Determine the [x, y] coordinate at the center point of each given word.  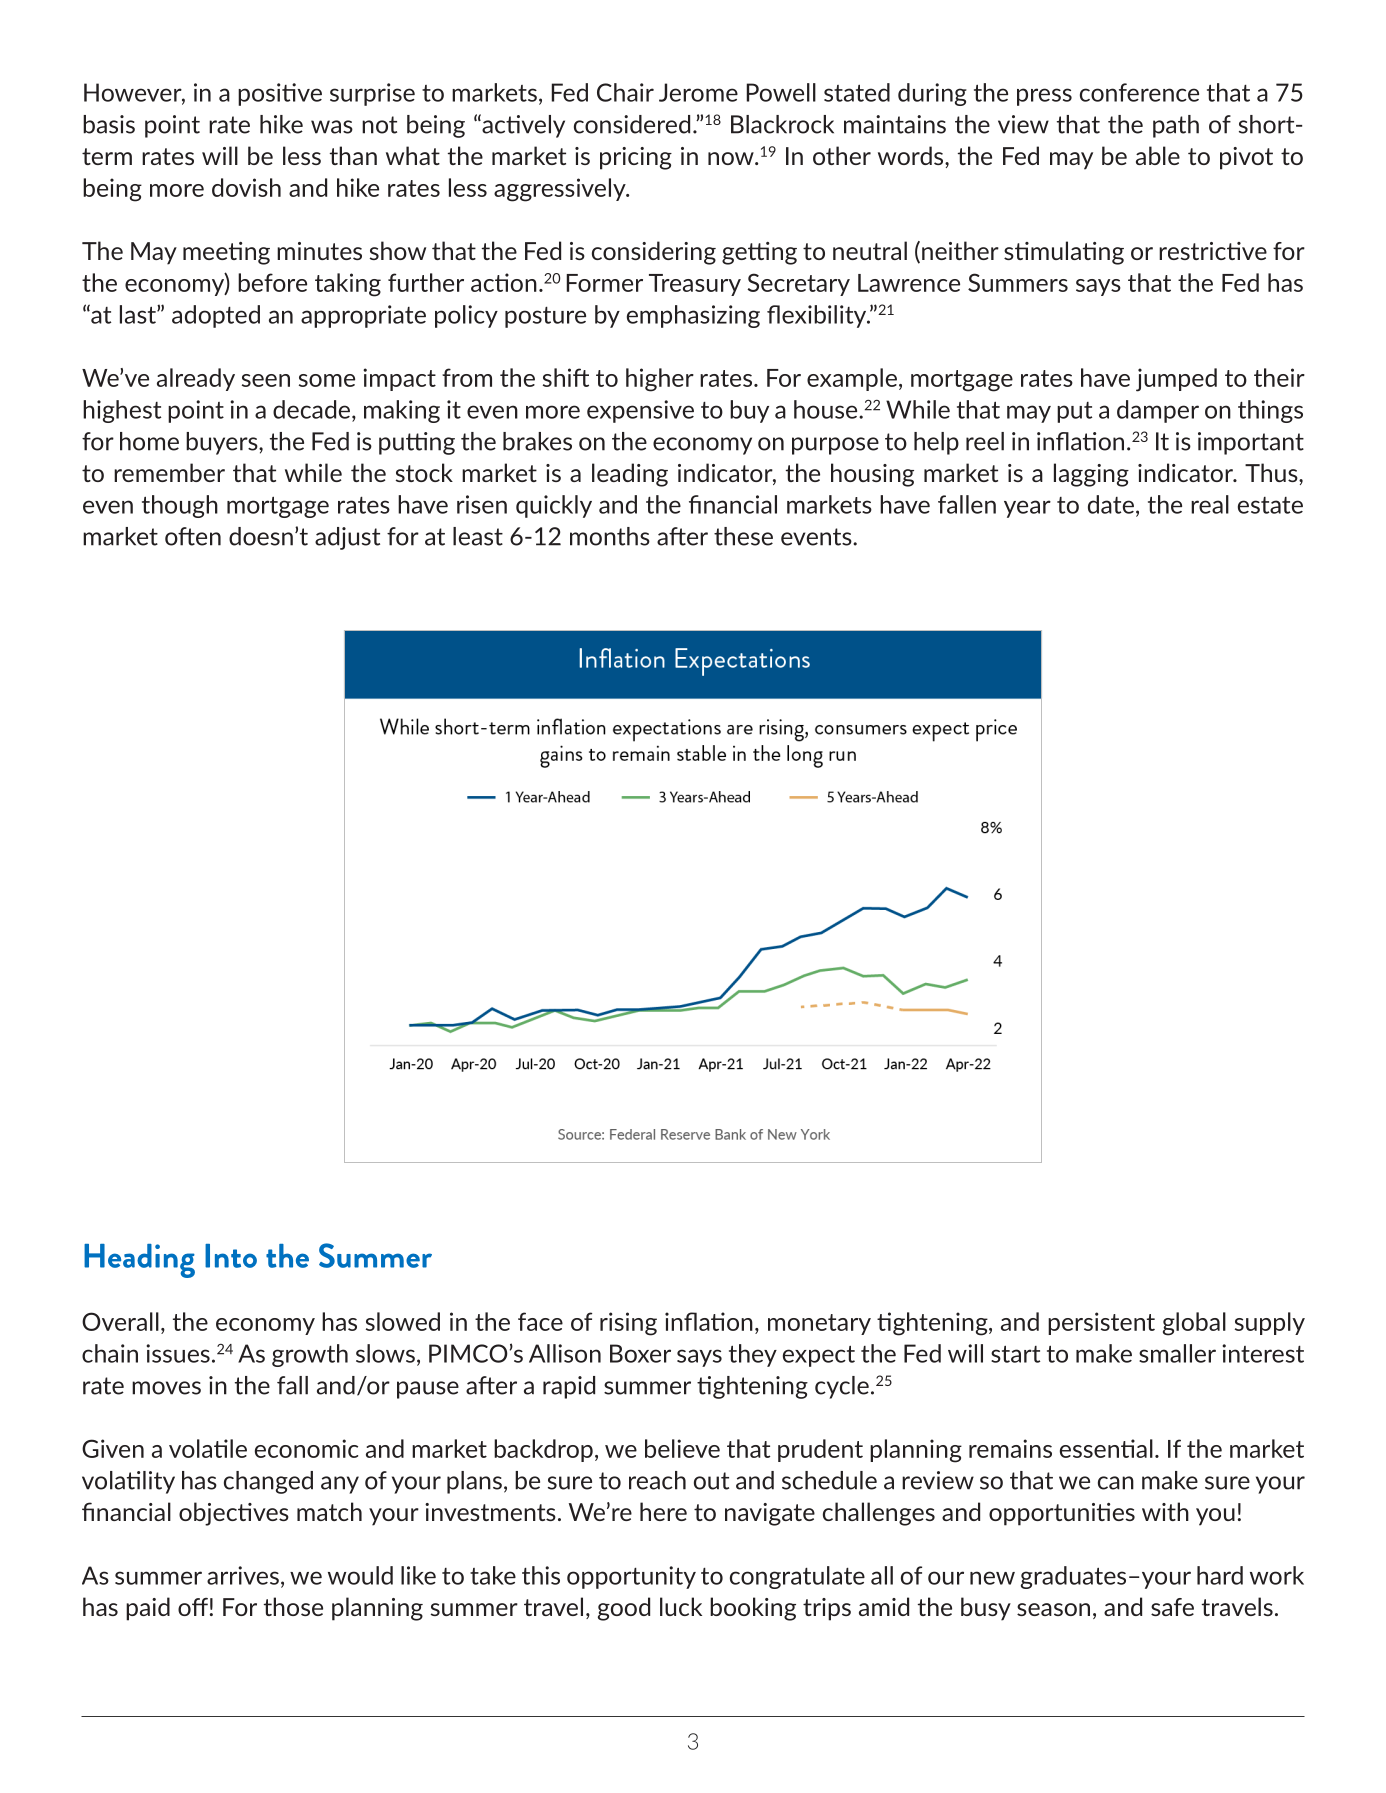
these [743, 536]
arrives [243, 1575]
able [1158, 155]
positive [280, 94]
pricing [636, 158]
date [1111, 504]
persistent [1101, 1323]
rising [628, 1324]
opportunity [631, 1577]
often [193, 536]
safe [1172, 1607]
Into [231, 1256]
